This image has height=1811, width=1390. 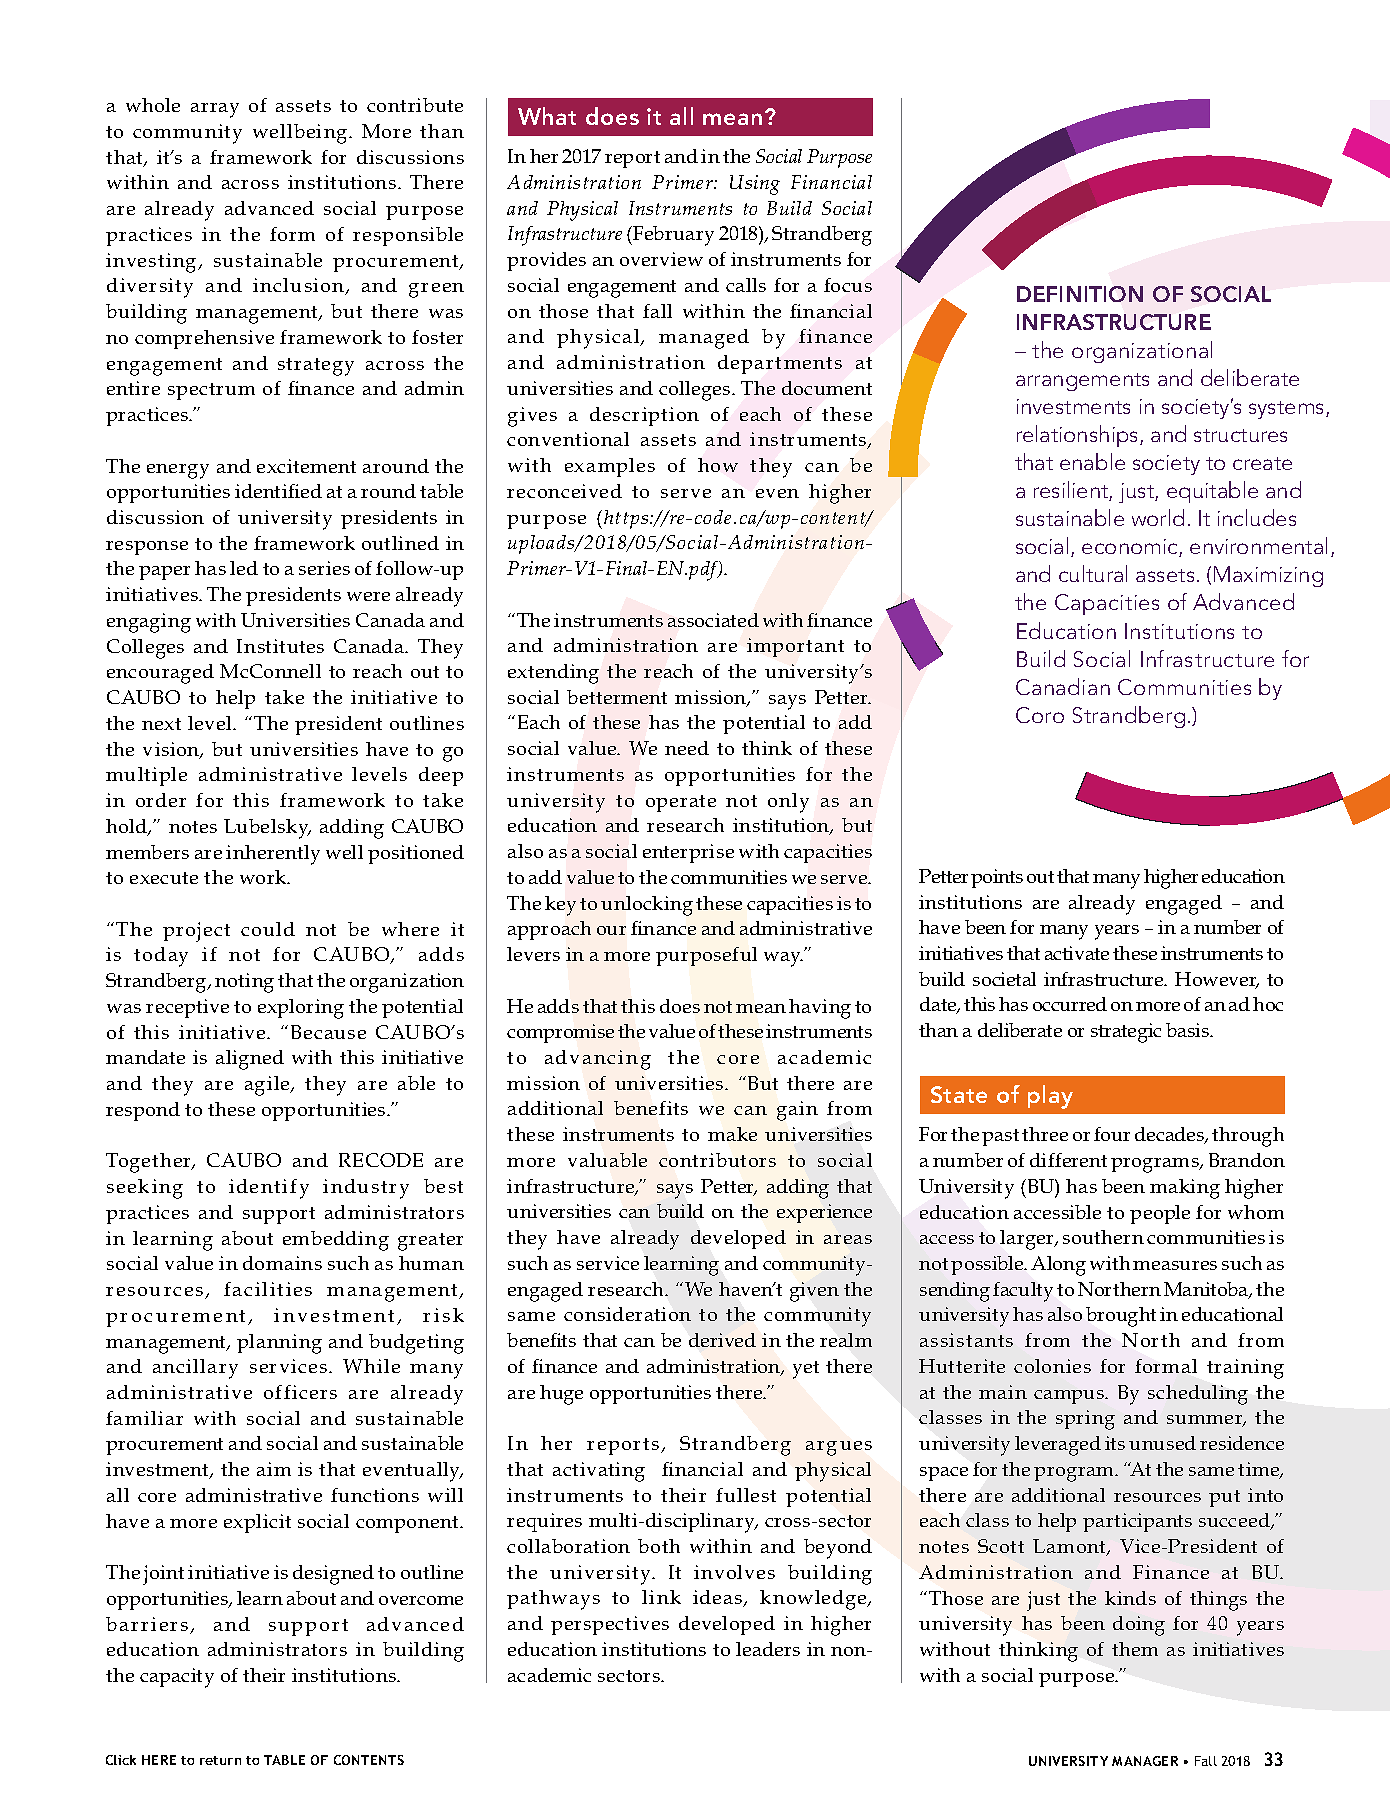 What do you see at coordinates (1160, 1214) in the image?
I see `people` at bounding box center [1160, 1214].
